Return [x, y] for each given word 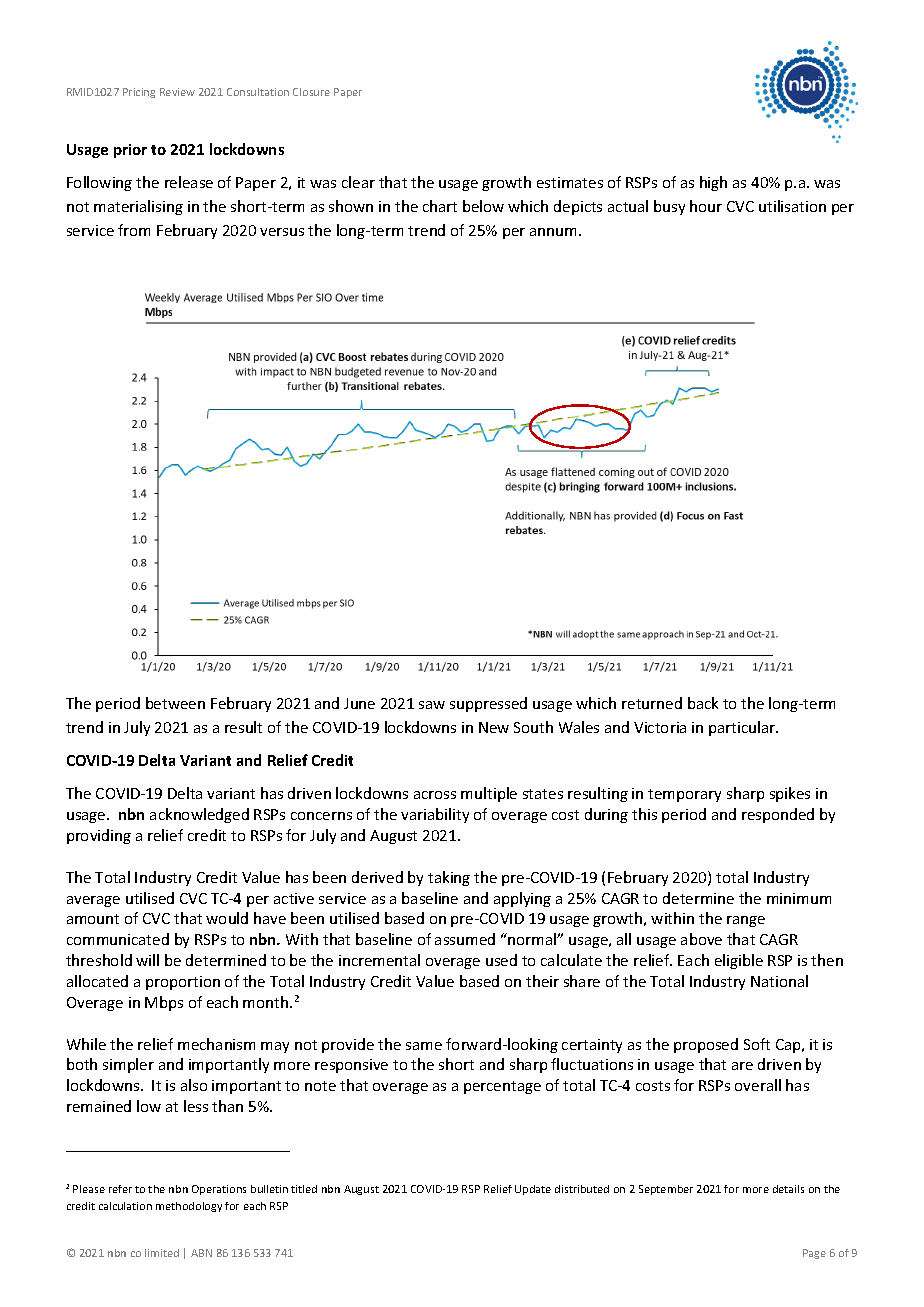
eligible [739, 961]
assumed [465, 939]
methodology [189, 1207]
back [703, 703]
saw [432, 705]
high [713, 183]
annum [553, 232]
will [147, 960]
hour [706, 206]
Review [177, 92]
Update [533, 1190]
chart [440, 206]
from [134, 230]
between [175, 703]
